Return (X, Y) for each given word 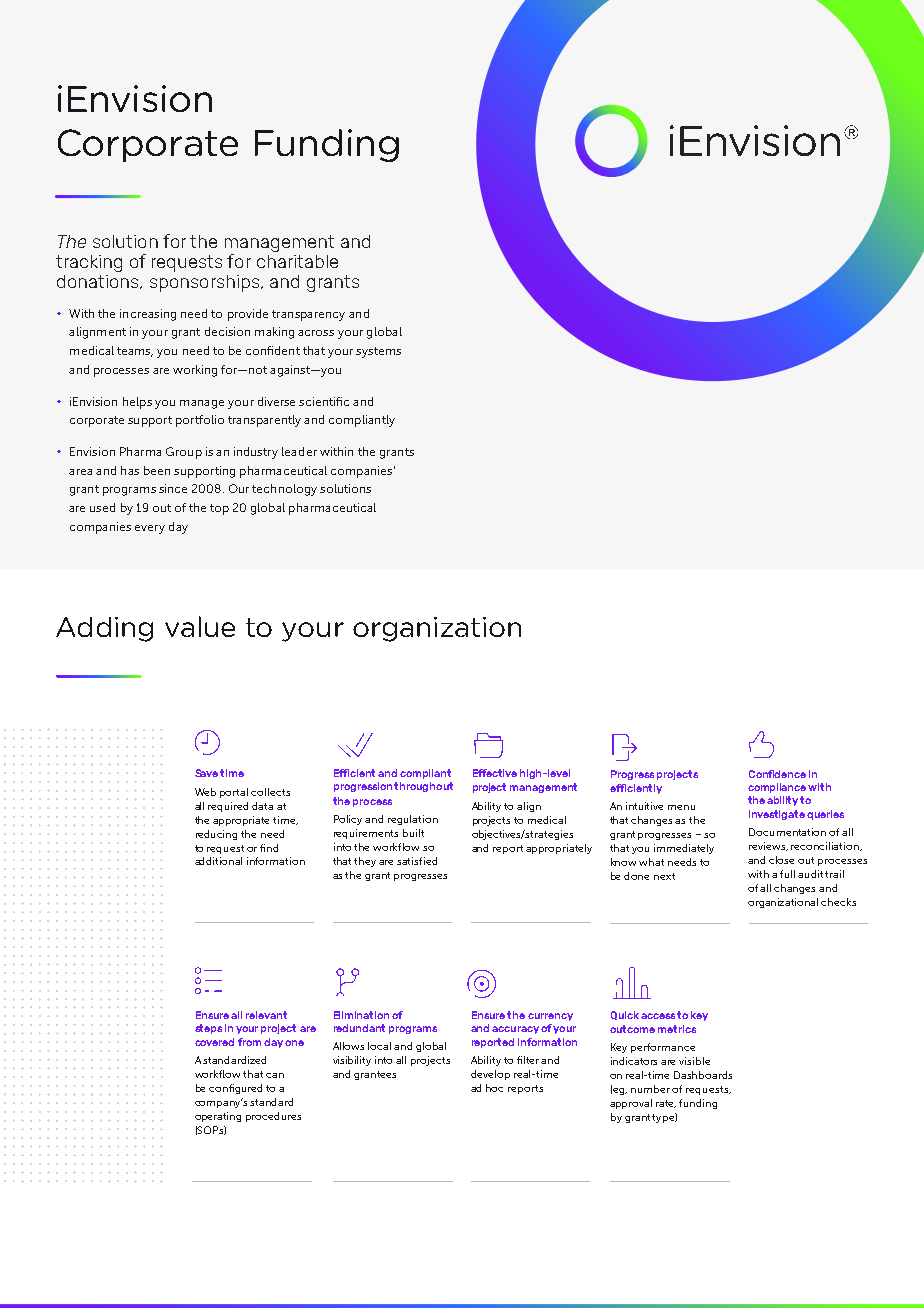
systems (378, 352)
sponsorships (206, 283)
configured (235, 1089)
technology (284, 490)
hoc (494, 1088)
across (316, 333)
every (150, 529)
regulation (413, 820)
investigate (777, 815)
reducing (216, 835)
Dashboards (703, 1075)
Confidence (777, 774)
